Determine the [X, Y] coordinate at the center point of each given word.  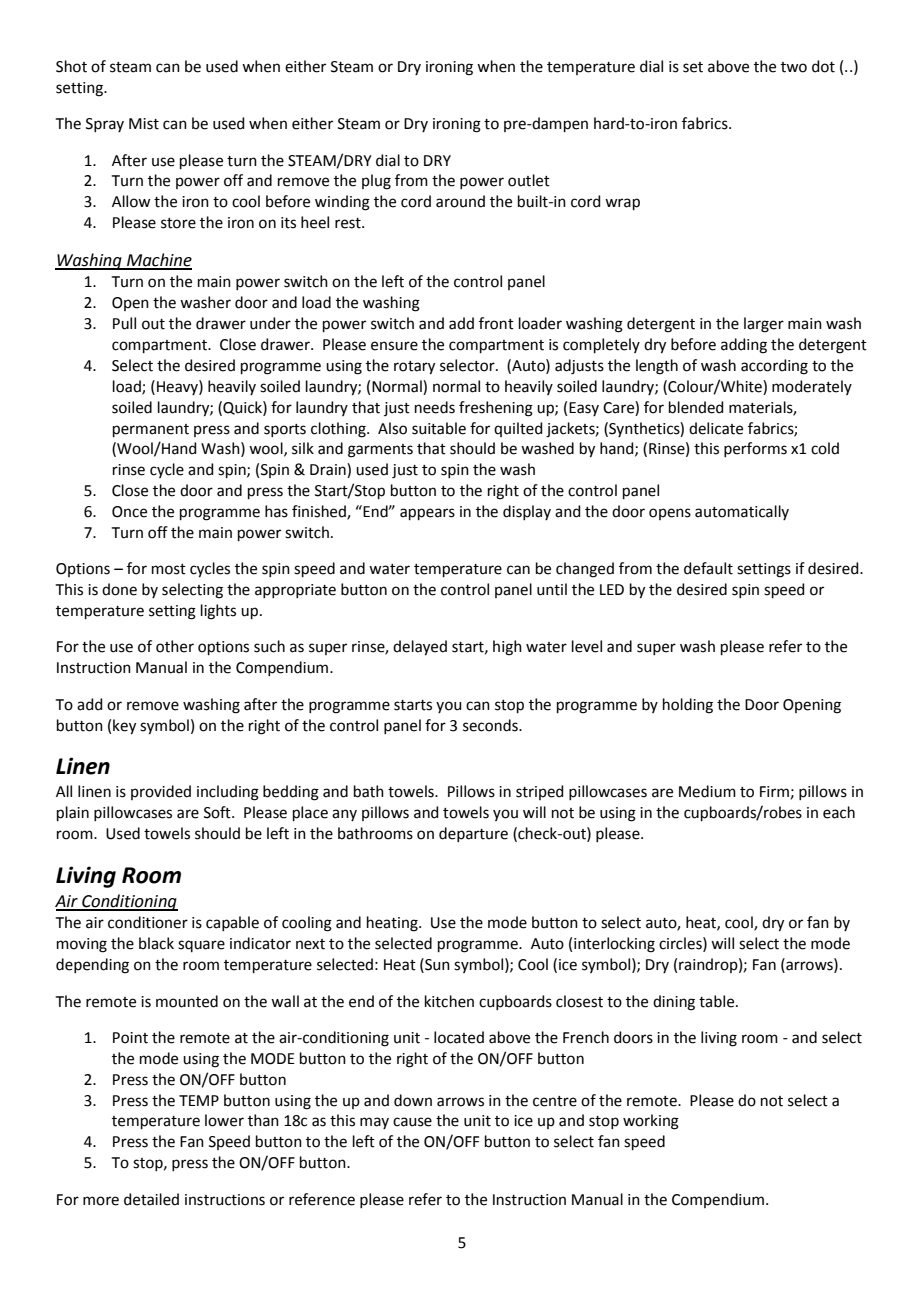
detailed [151, 1199]
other [175, 646]
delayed [420, 648]
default [708, 568]
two [794, 67]
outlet [529, 180]
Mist [144, 124]
